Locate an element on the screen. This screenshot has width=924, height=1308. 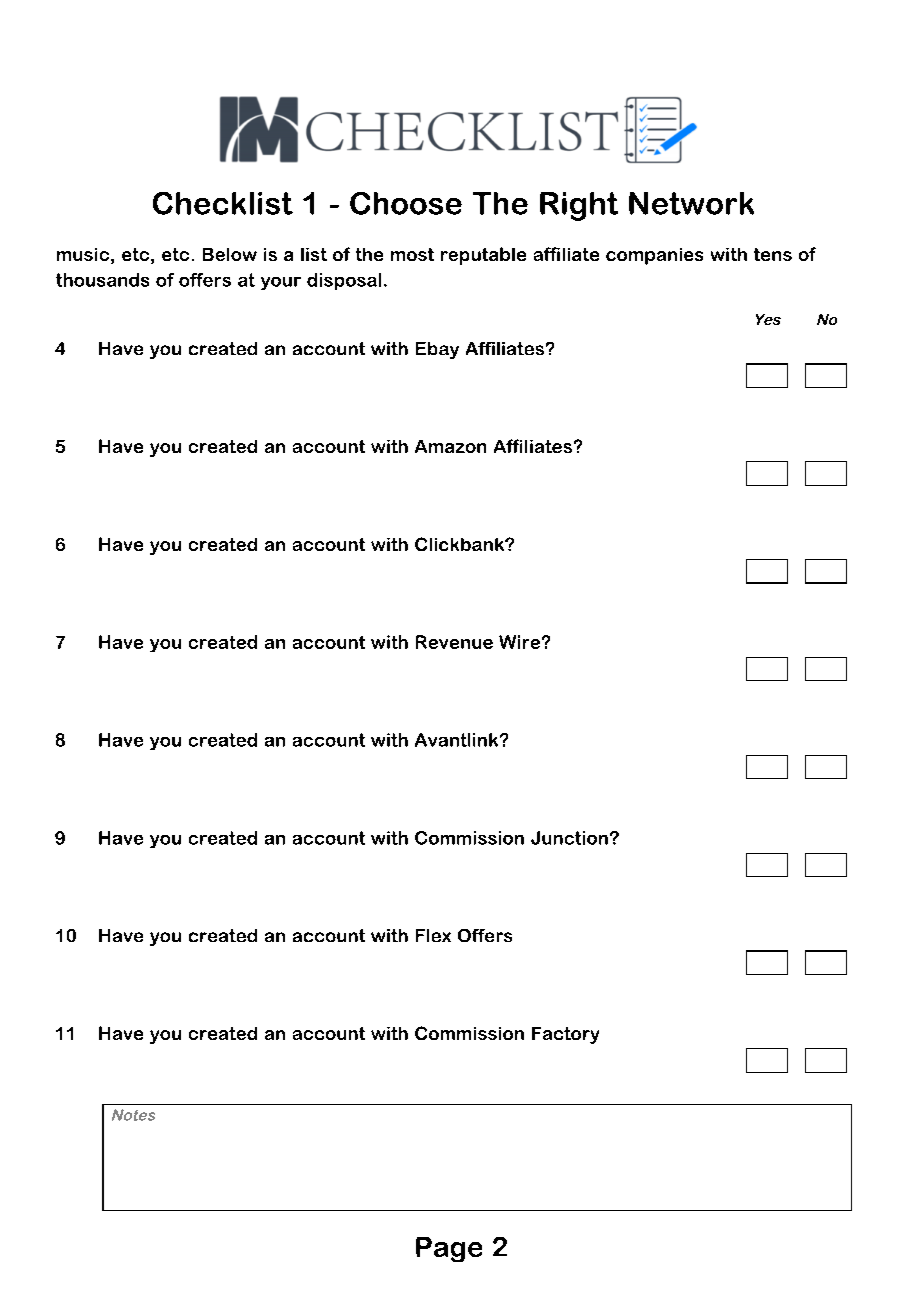
Network is located at coordinates (691, 203).
